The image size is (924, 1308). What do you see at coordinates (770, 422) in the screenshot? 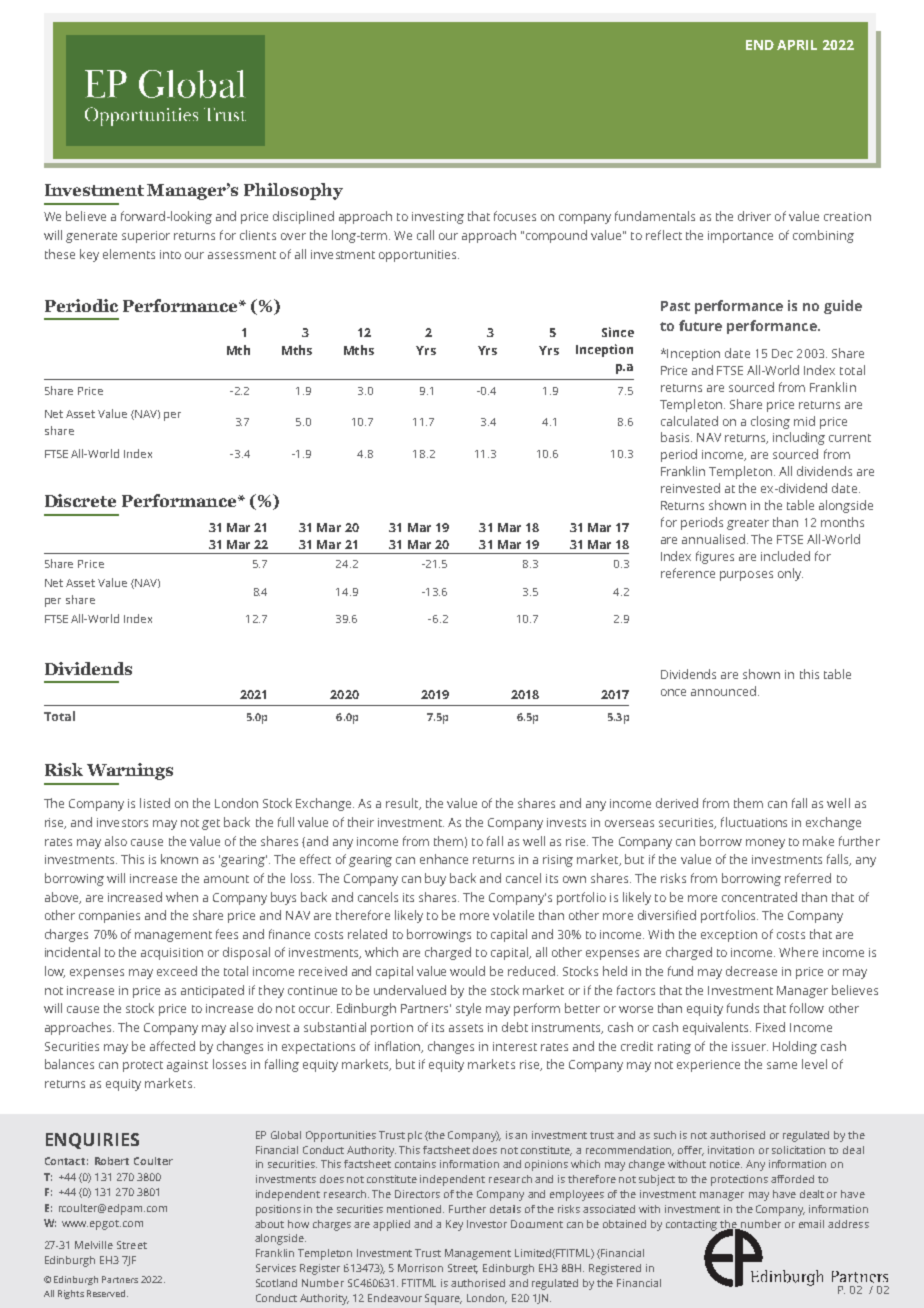
I see `closing` at bounding box center [770, 422].
